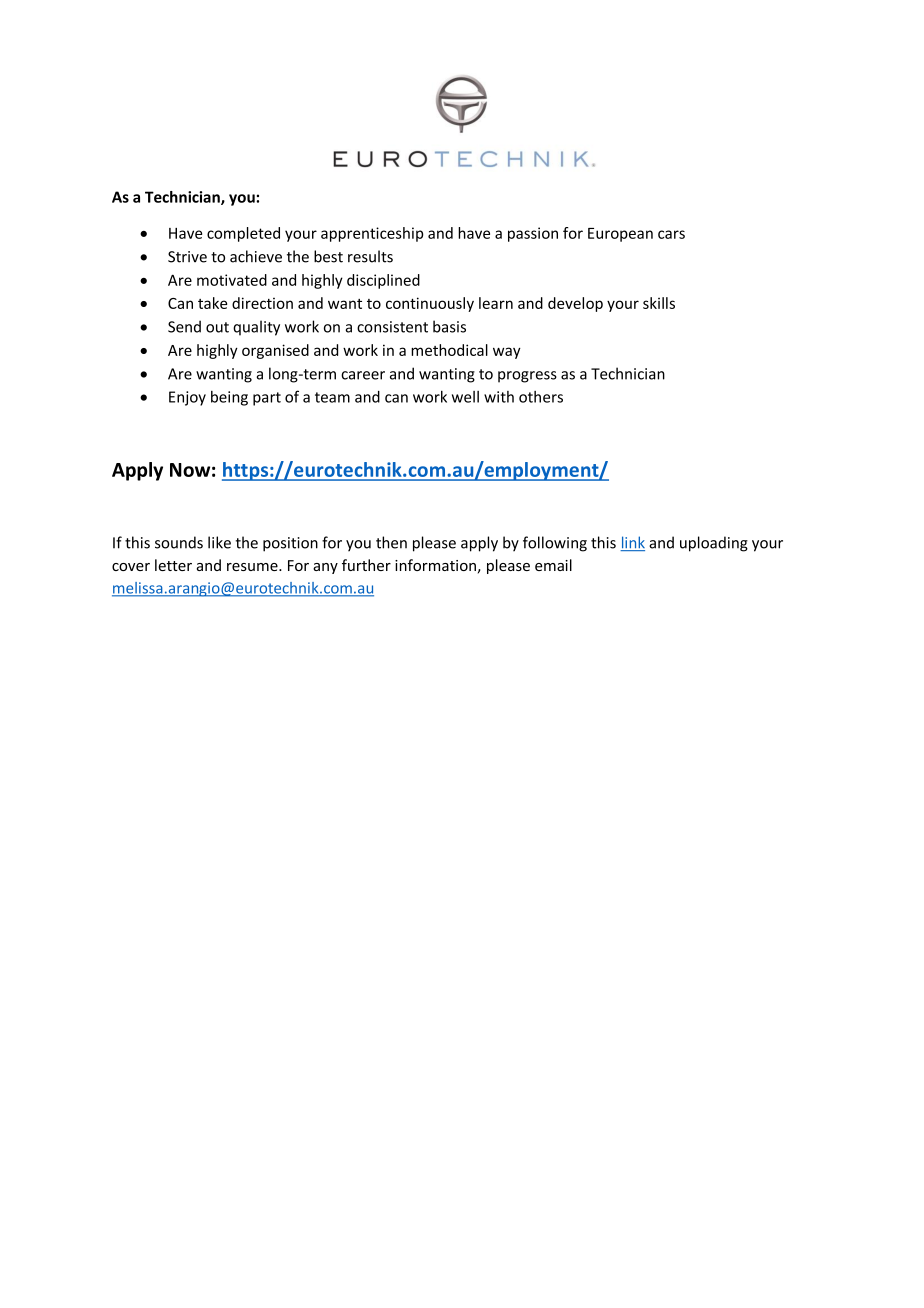 The width and height of the image is (924, 1308). What do you see at coordinates (391, 542) in the image?
I see `then` at bounding box center [391, 542].
